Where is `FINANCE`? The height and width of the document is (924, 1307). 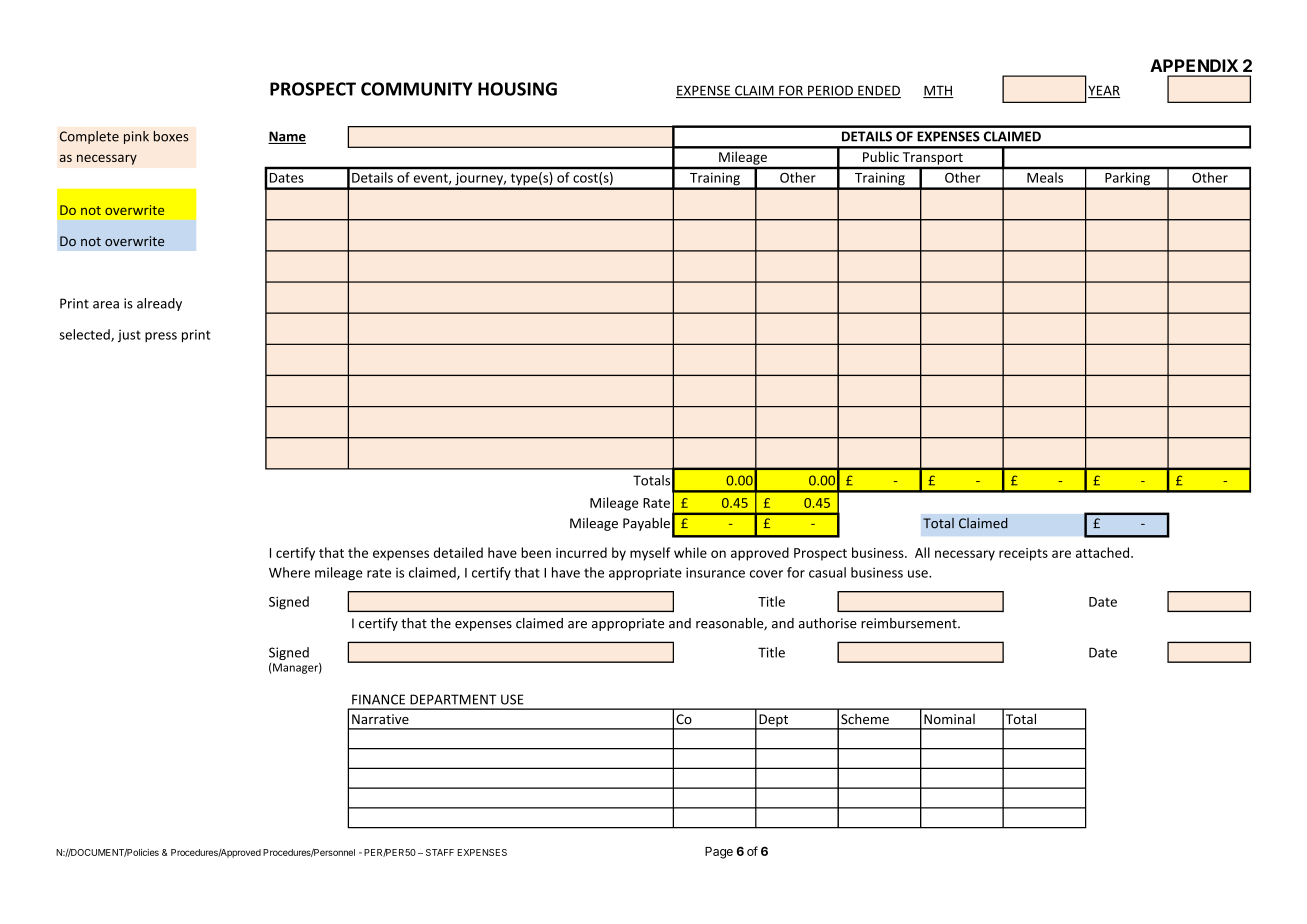 FINANCE is located at coordinates (378, 699).
